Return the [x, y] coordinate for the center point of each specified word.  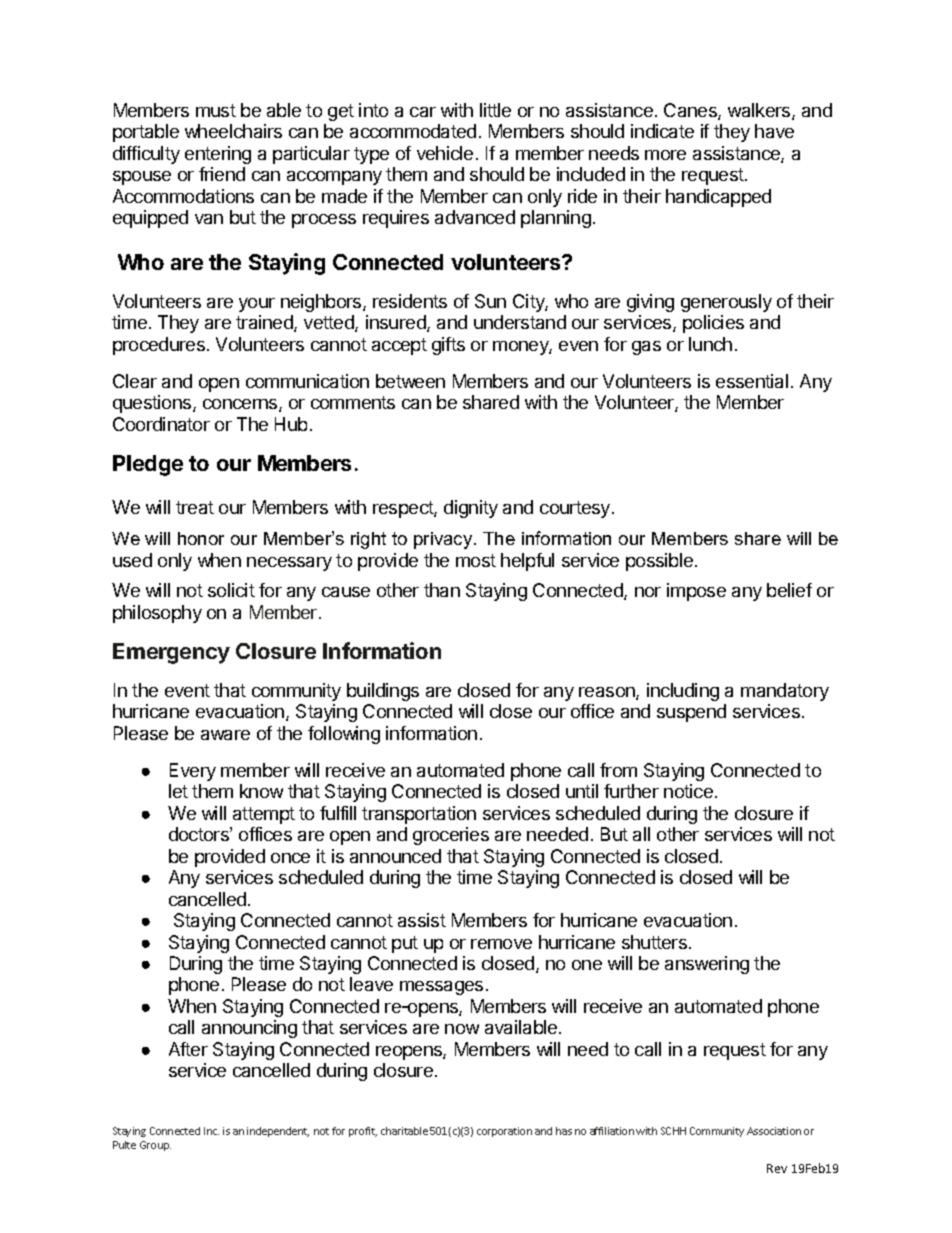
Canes [691, 111]
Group [155, 1146]
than [442, 590]
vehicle [445, 153]
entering [218, 155]
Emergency [171, 653]
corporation [504, 1132]
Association [774, 1131]
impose [696, 592]
